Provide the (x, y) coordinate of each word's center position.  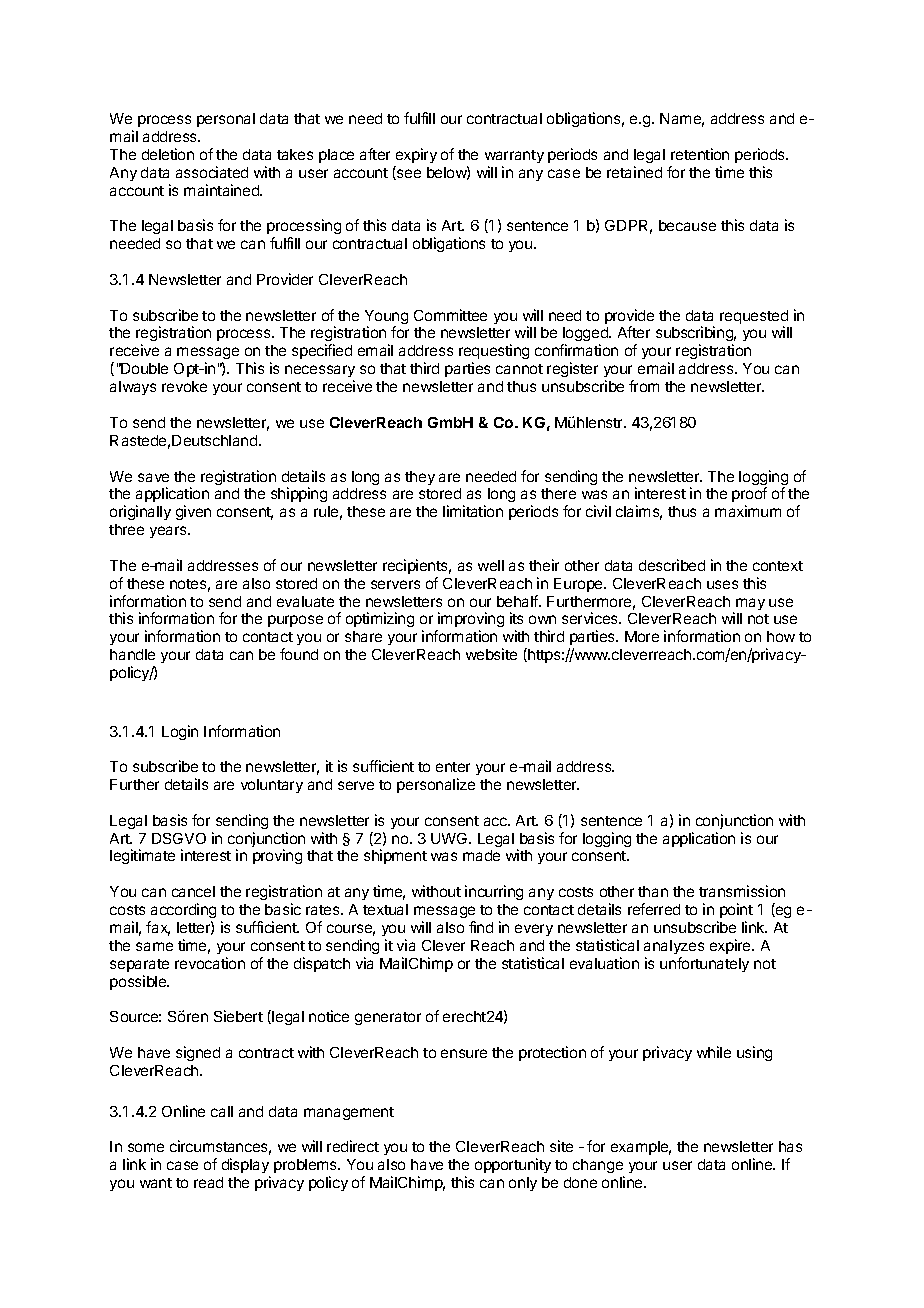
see (408, 174)
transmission (742, 891)
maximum (748, 511)
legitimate (142, 856)
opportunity (513, 1165)
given (193, 512)
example (641, 1148)
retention (700, 154)
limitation (473, 511)
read (208, 1182)
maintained (222, 190)
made (481, 855)
